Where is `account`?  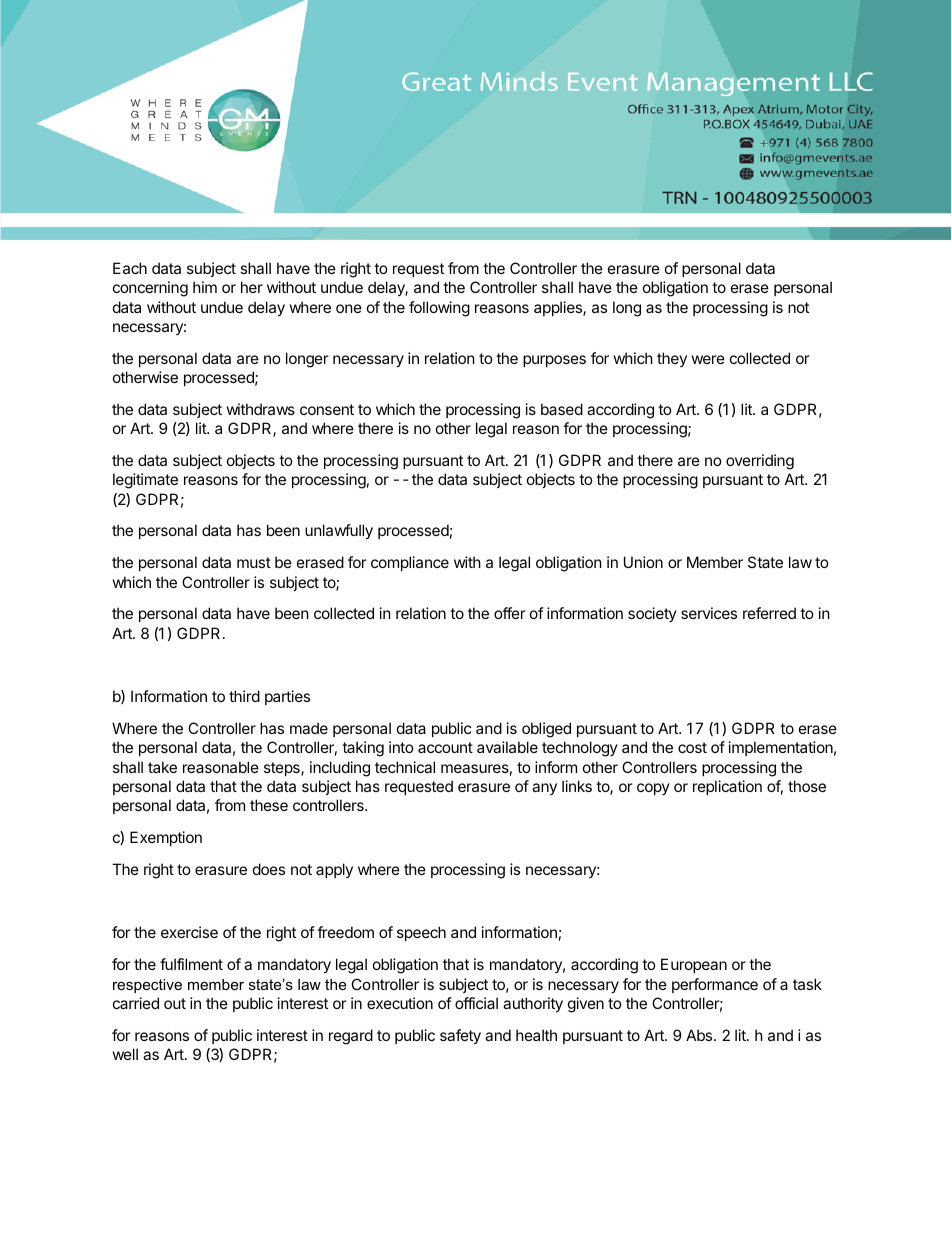 account is located at coordinates (445, 747).
